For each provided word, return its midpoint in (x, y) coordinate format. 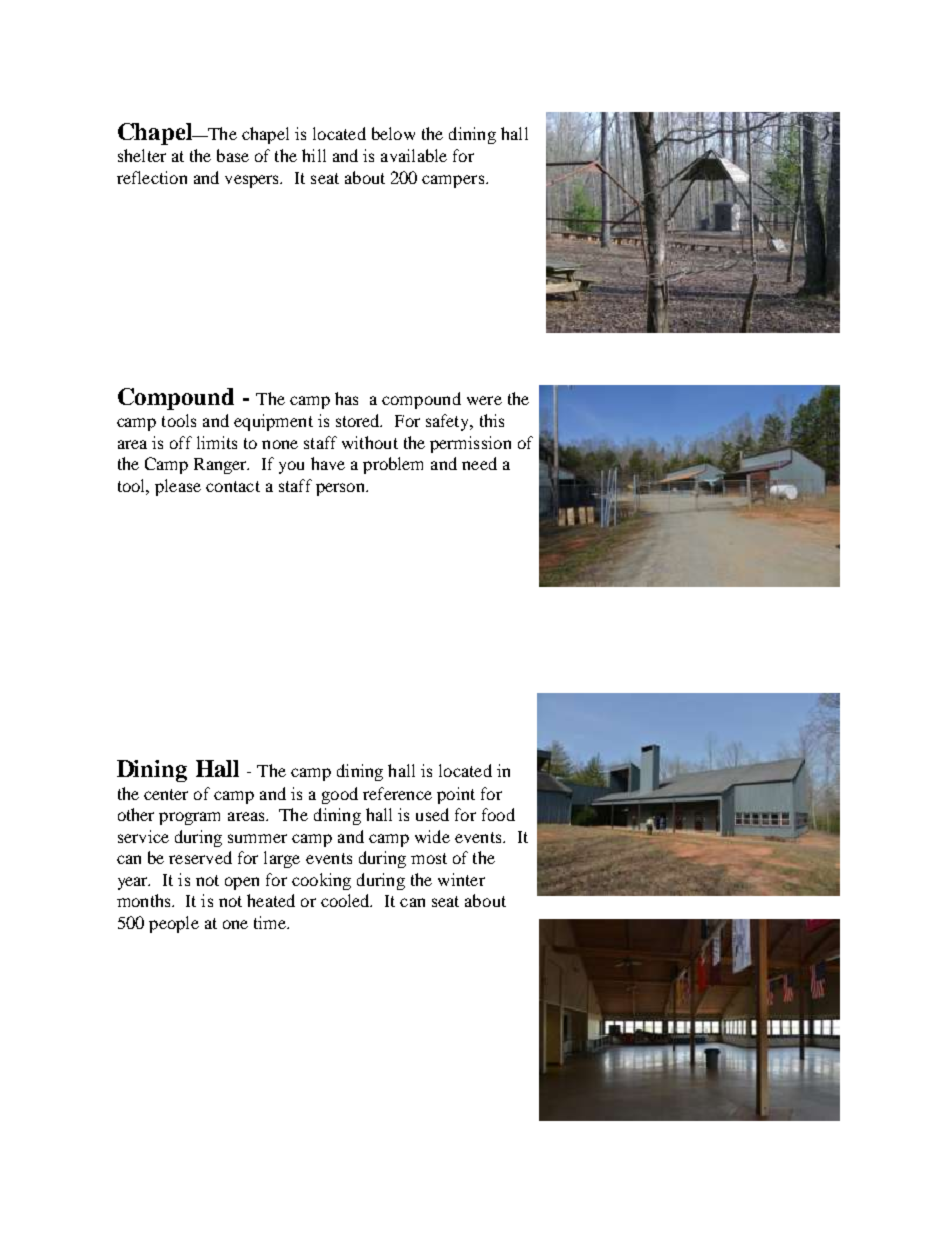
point (456, 795)
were (484, 400)
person (341, 489)
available (414, 155)
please (178, 487)
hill (314, 155)
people (174, 924)
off (181, 442)
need (479, 463)
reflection (152, 177)
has (346, 398)
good (340, 795)
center (166, 794)
